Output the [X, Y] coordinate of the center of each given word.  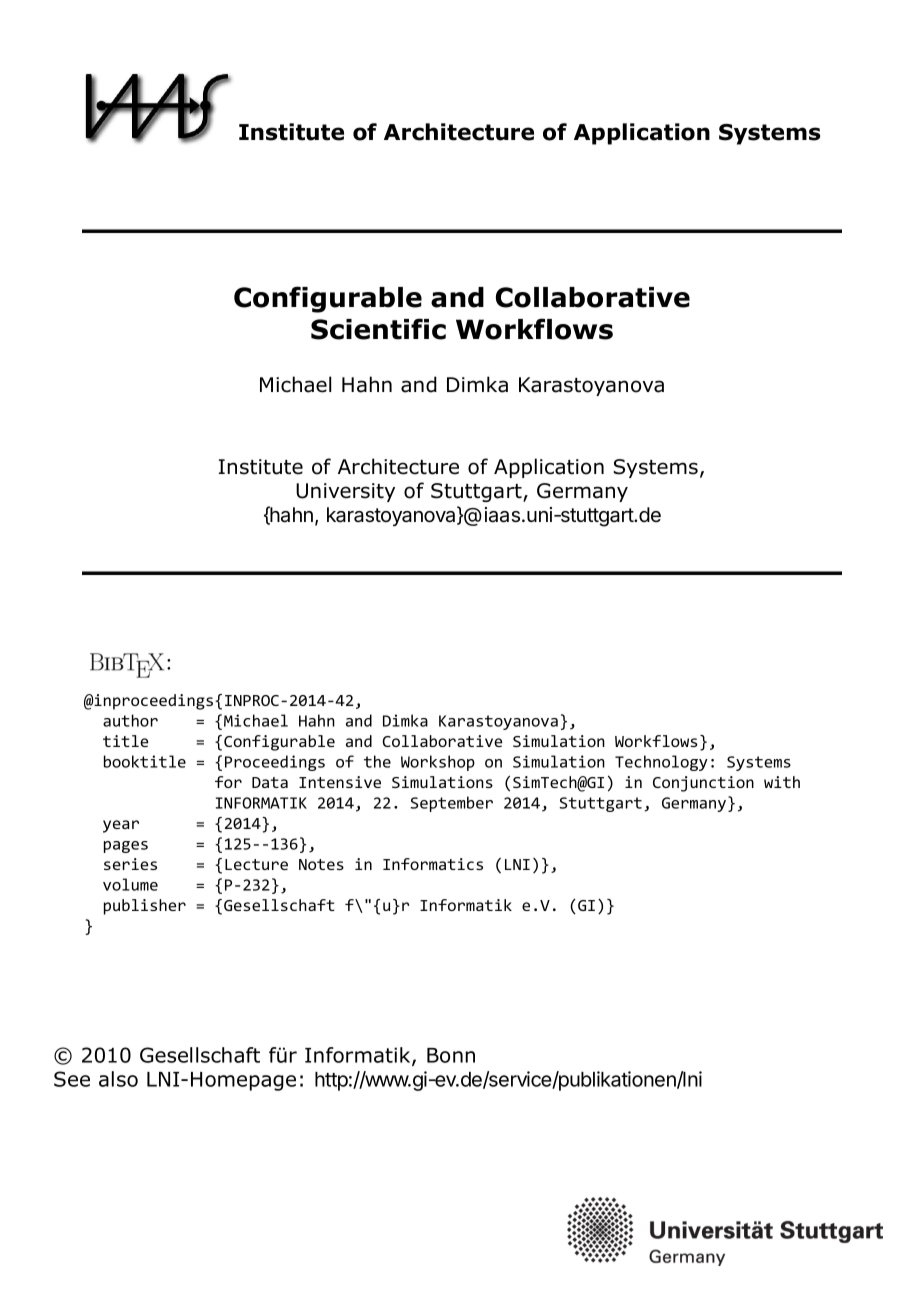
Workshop [438, 763]
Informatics [433, 864]
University [345, 492]
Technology [661, 763]
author [130, 720]
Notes [321, 864]
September [451, 804]
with [782, 782]
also [118, 1079]
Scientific [378, 329]
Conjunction [703, 784]
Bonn [451, 1055]
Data [270, 782]
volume [130, 884]
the [377, 761]
